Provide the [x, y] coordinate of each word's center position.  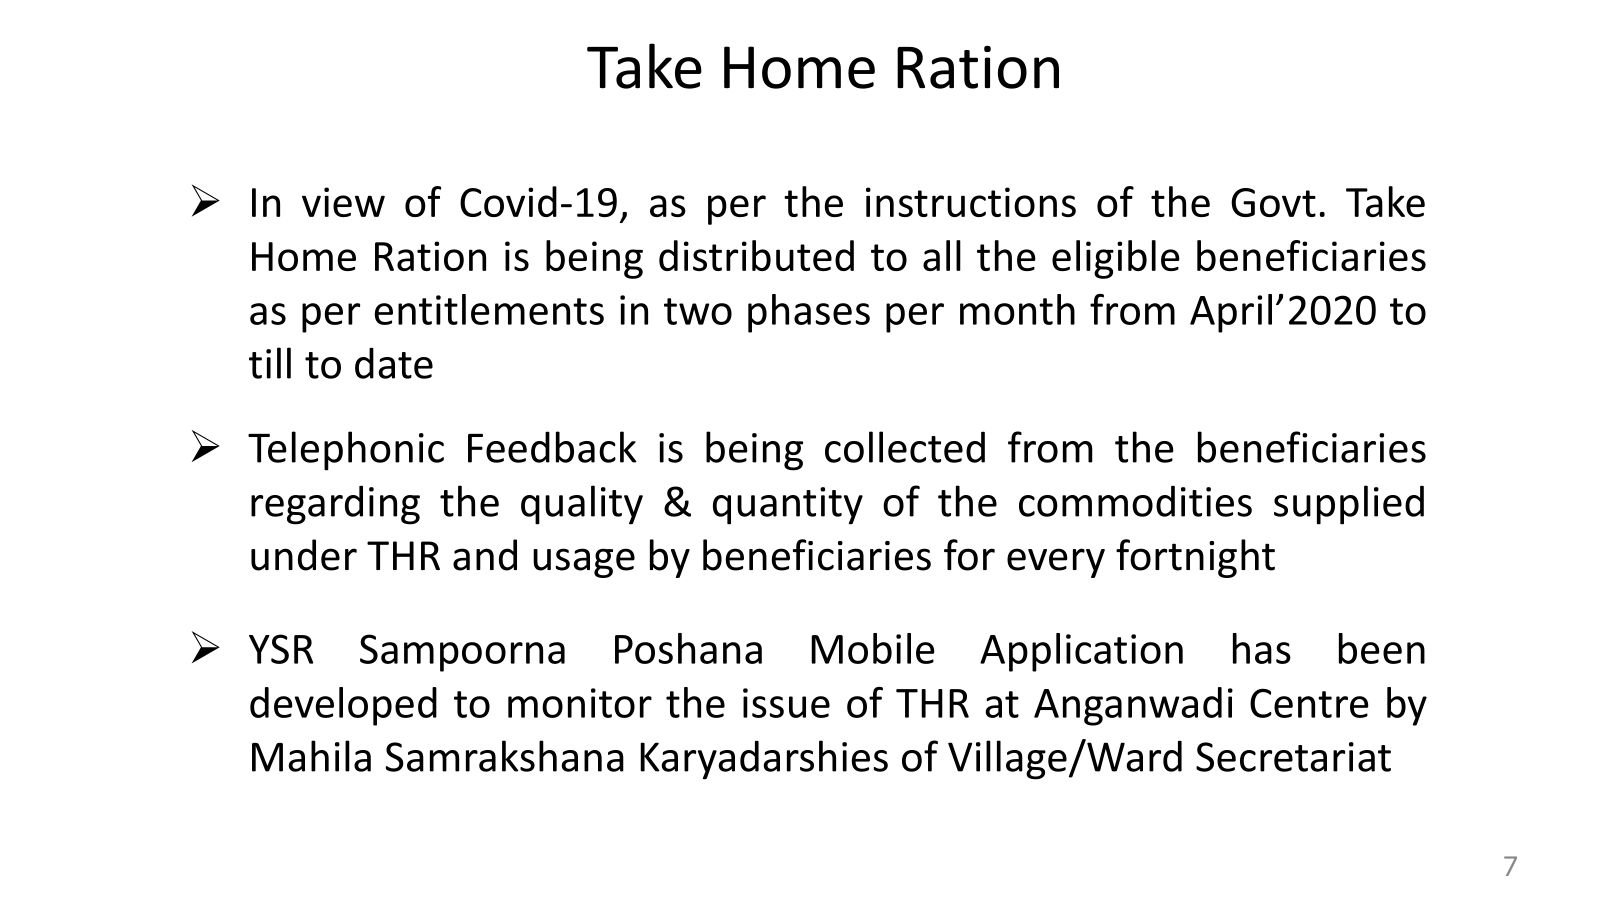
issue [786, 703]
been [1382, 648]
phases [809, 313]
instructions [971, 202]
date [394, 363]
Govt [1273, 202]
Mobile [873, 648]
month [1017, 309]
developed [343, 706]
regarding [335, 505]
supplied [1349, 505]
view [343, 202]
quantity [788, 506]
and [485, 555]
